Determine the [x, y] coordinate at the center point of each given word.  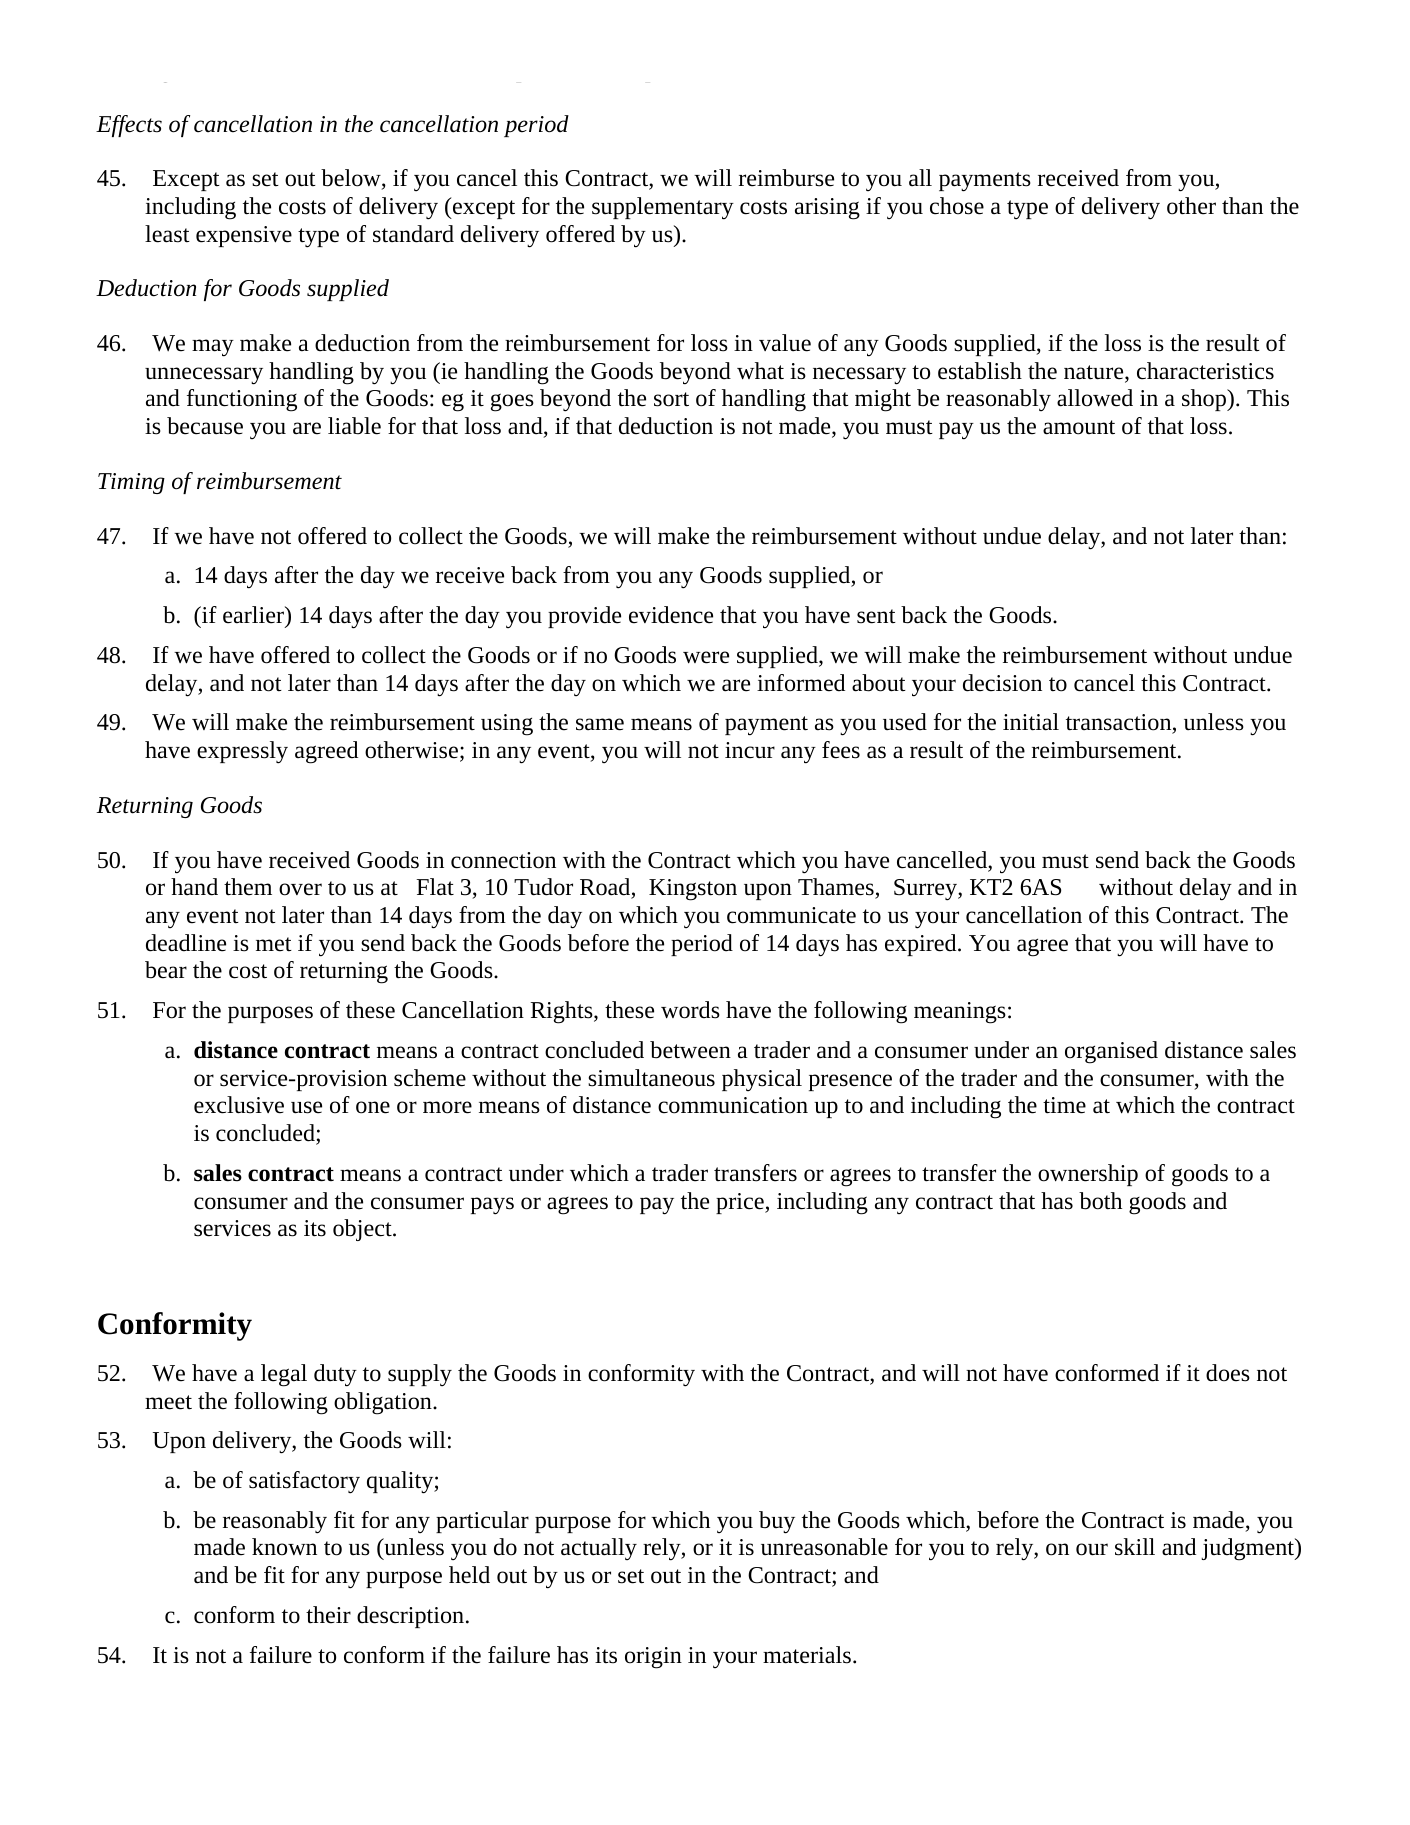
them [248, 887]
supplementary [663, 208]
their [328, 1615]
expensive [244, 236]
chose [957, 206]
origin [653, 1658]
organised [1111, 1052]
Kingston [693, 890]
